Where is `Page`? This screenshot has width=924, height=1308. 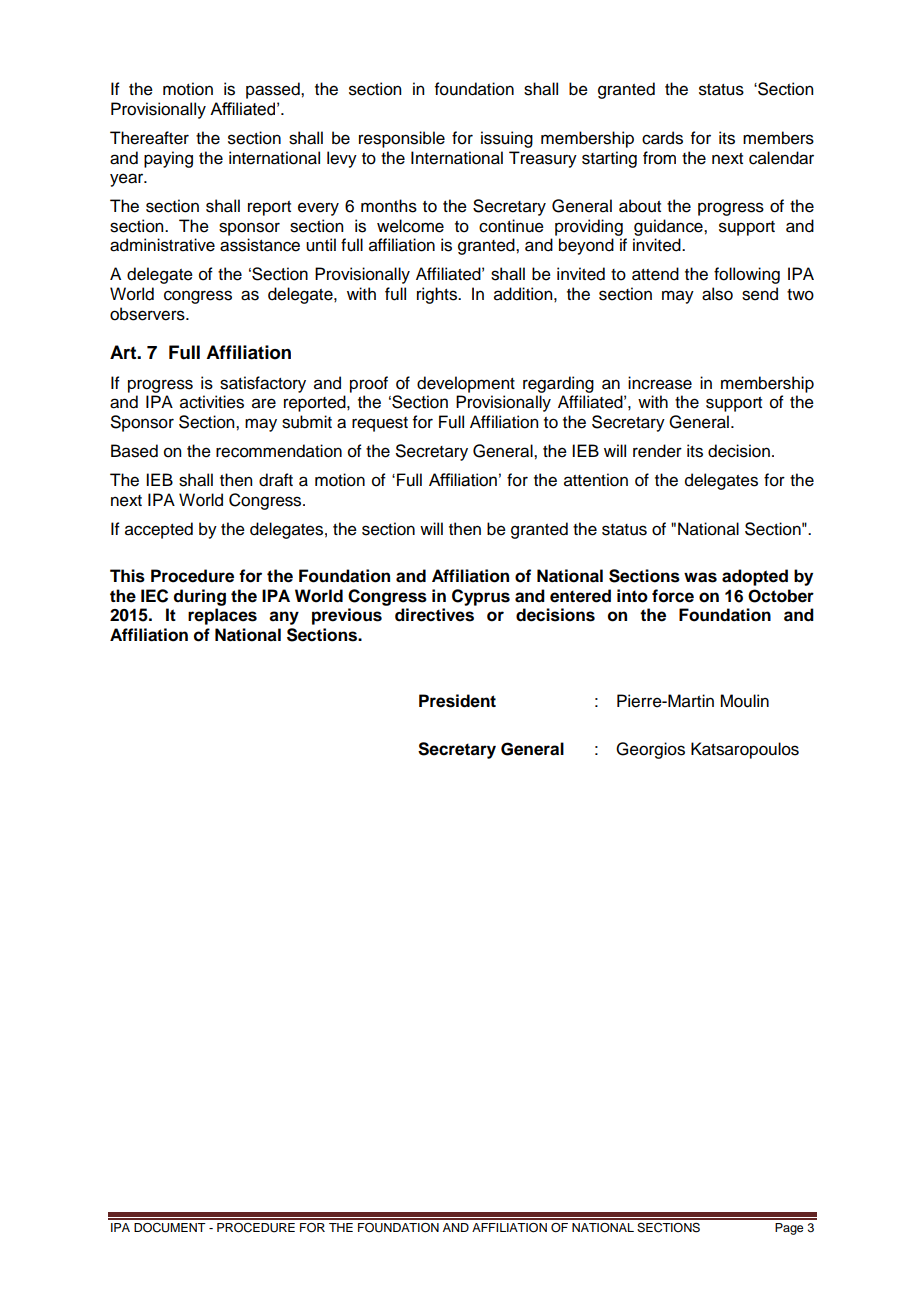
Page is located at coordinates (789, 1229).
